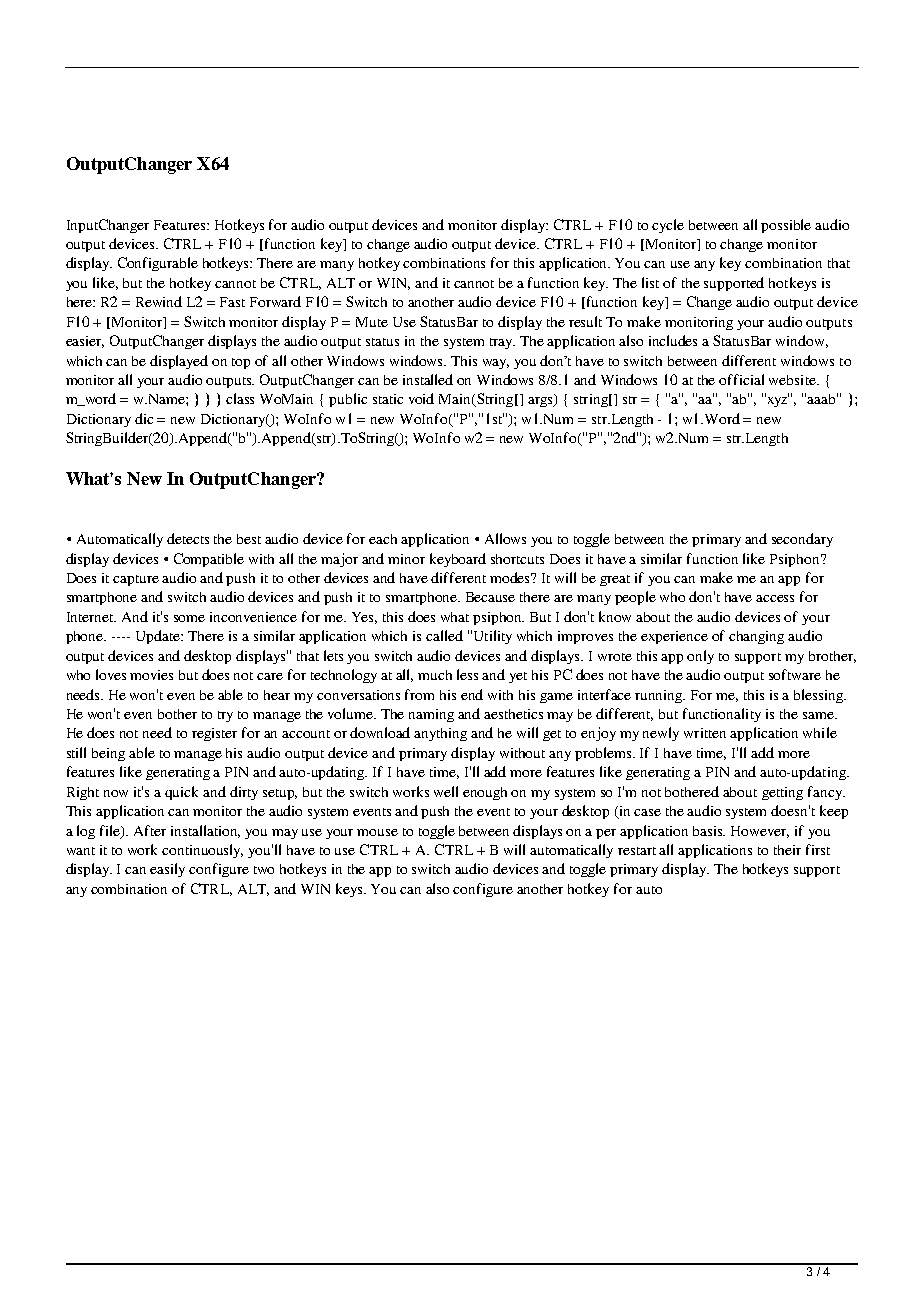 This screenshot has width=924, height=1308. Describe the element at coordinates (741, 379) in the screenshot. I see `official` at that location.
